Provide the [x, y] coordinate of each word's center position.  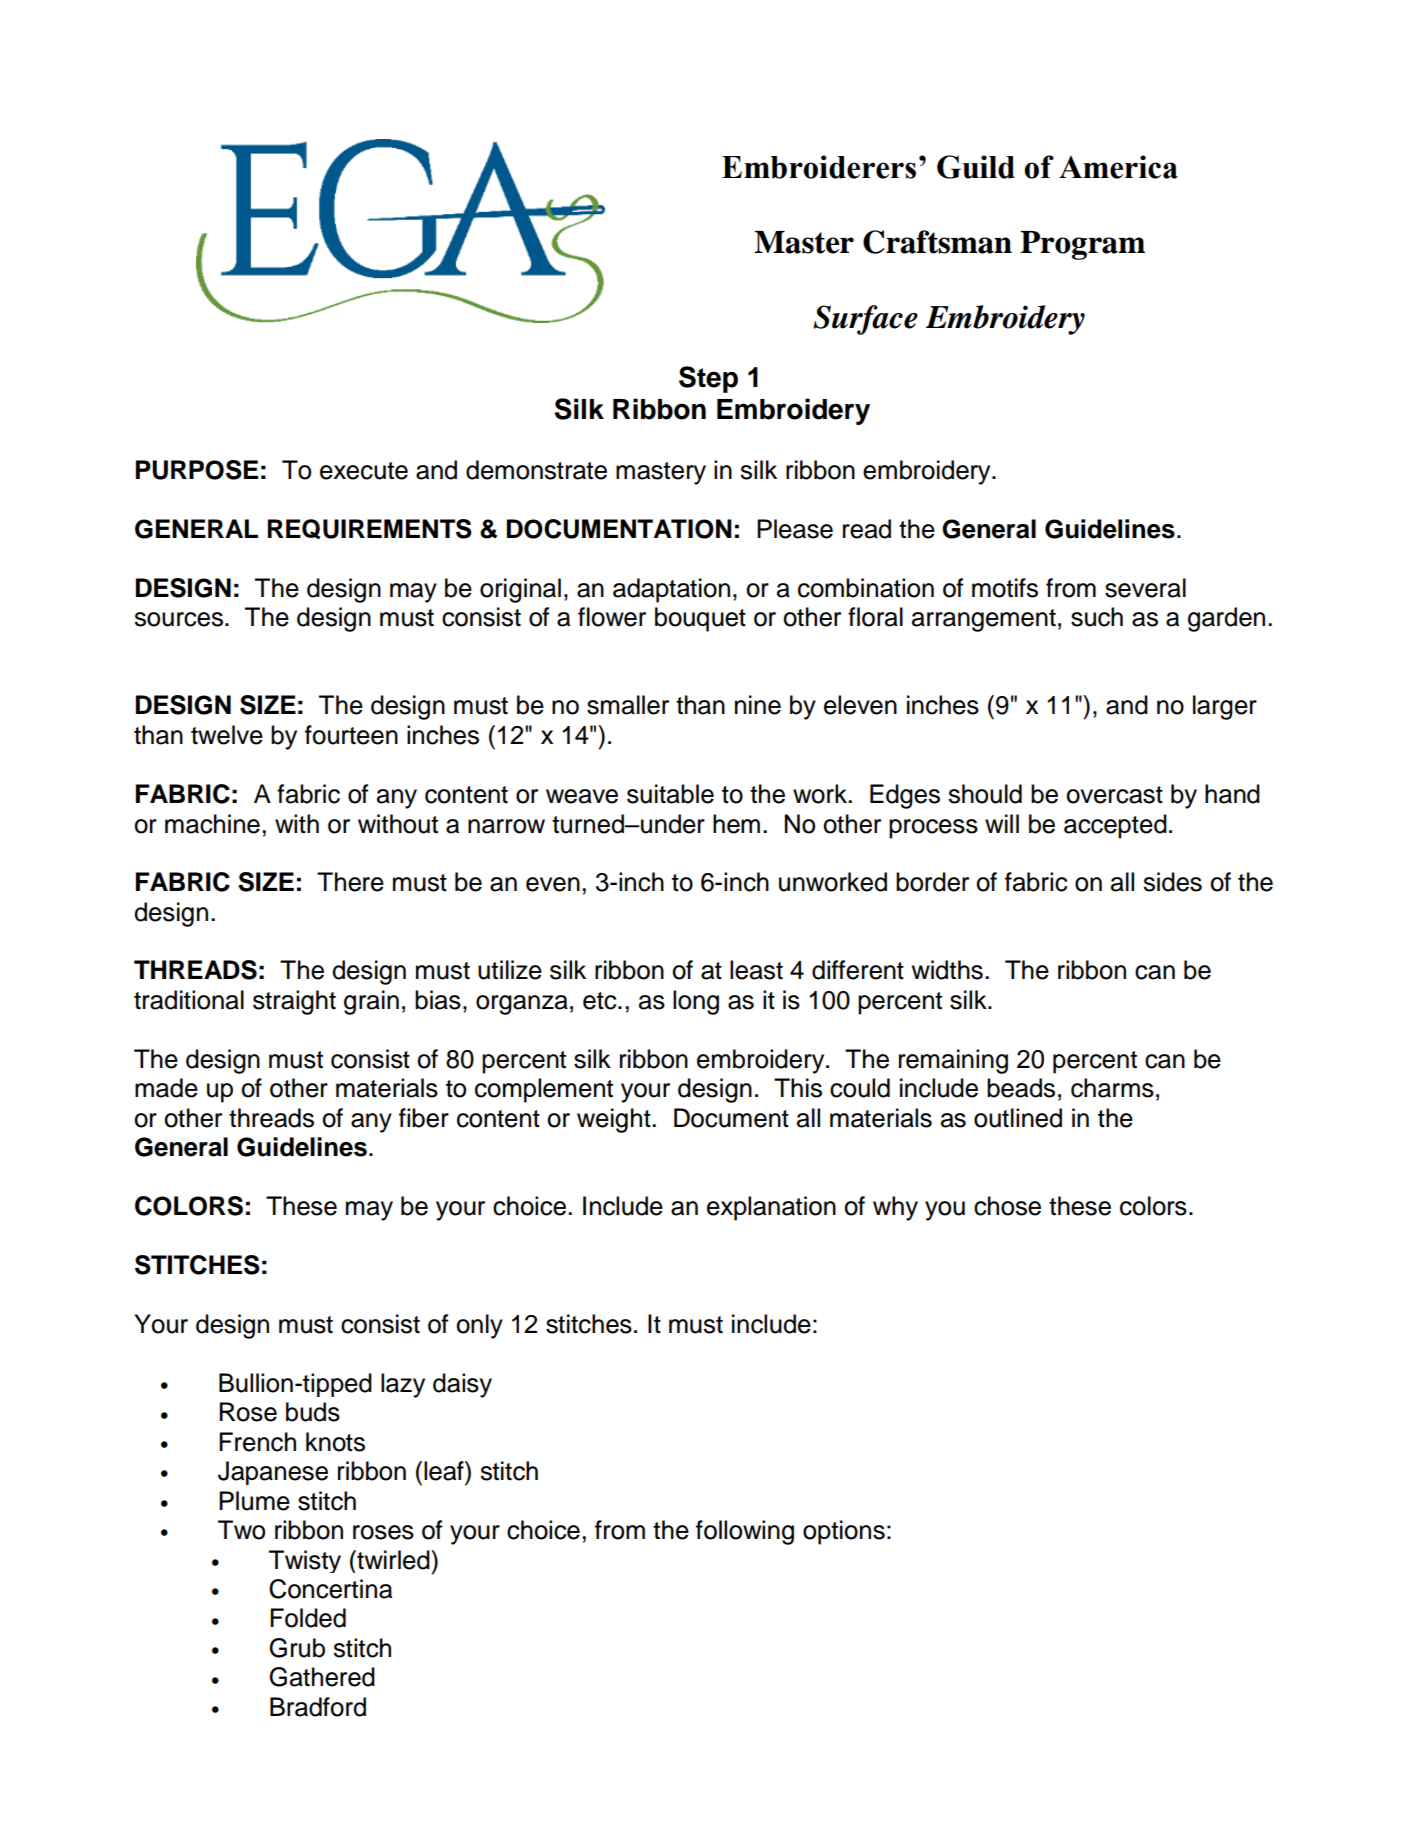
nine [758, 705]
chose [1007, 1206]
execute [364, 471]
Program [1082, 245]
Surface [865, 320]
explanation [771, 1208]
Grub [297, 1648]
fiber [424, 1118]
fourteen [351, 735]
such [1097, 617]
